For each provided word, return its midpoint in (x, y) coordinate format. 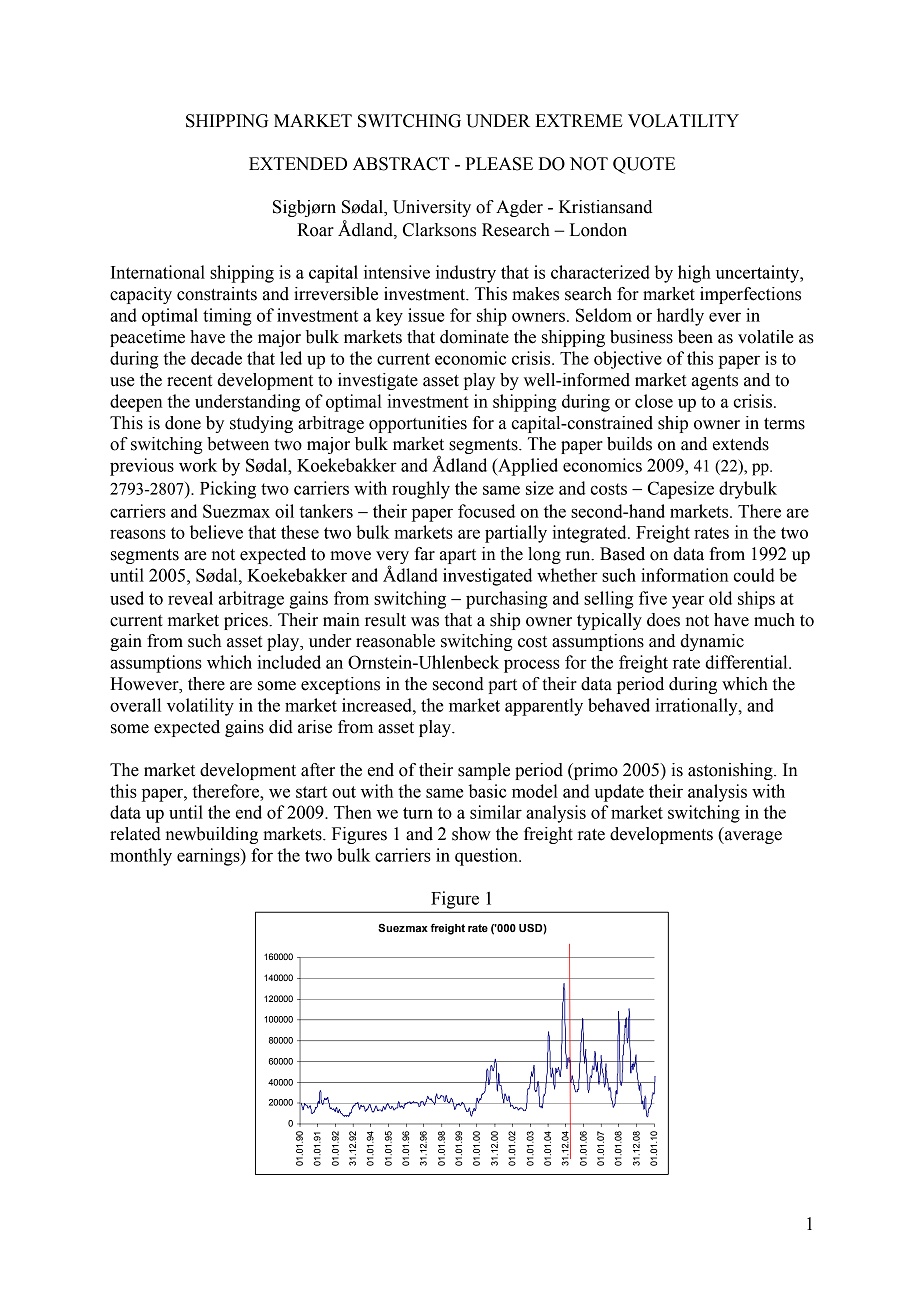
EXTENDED (298, 163)
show (471, 834)
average (752, 837)
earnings (209, 857)
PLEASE (499, 164)
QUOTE (644, 165)
